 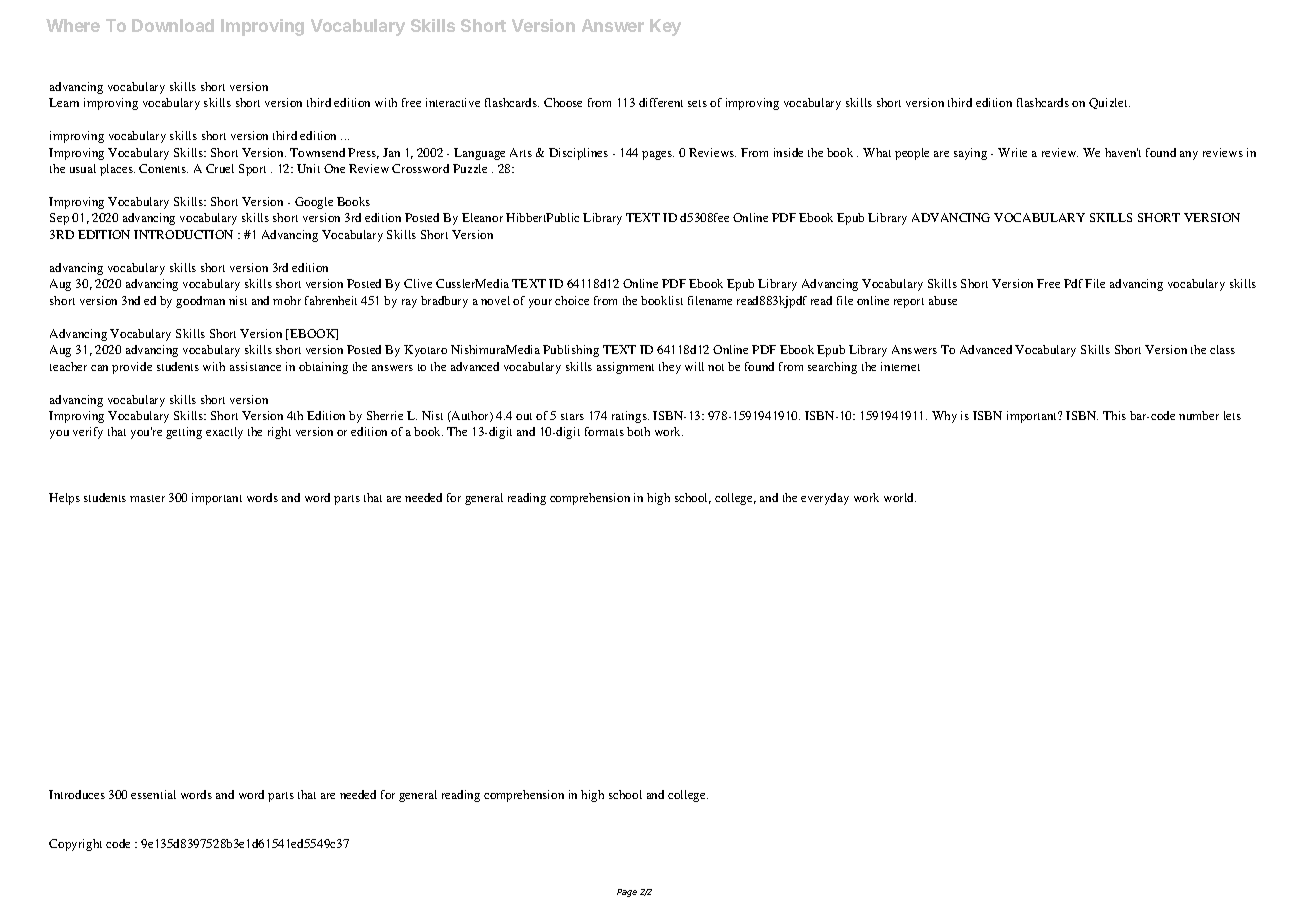 I want to click on Download, so click(x=173, y=25).
